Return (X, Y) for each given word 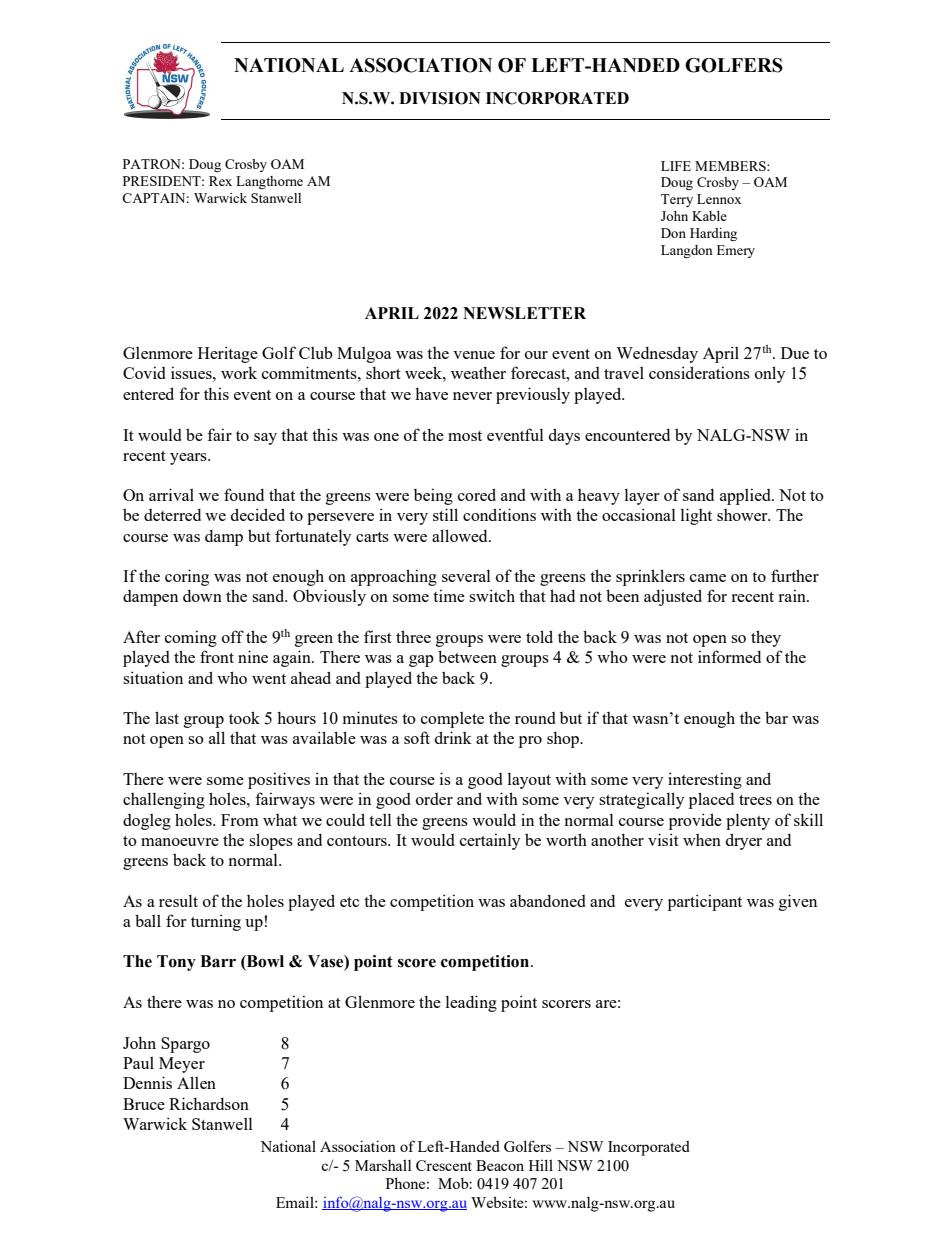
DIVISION (440, 98)
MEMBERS (731, 166)
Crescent (444, 1165)
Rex (220, 181)
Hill (541, 1165)
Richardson (209, 1103)
